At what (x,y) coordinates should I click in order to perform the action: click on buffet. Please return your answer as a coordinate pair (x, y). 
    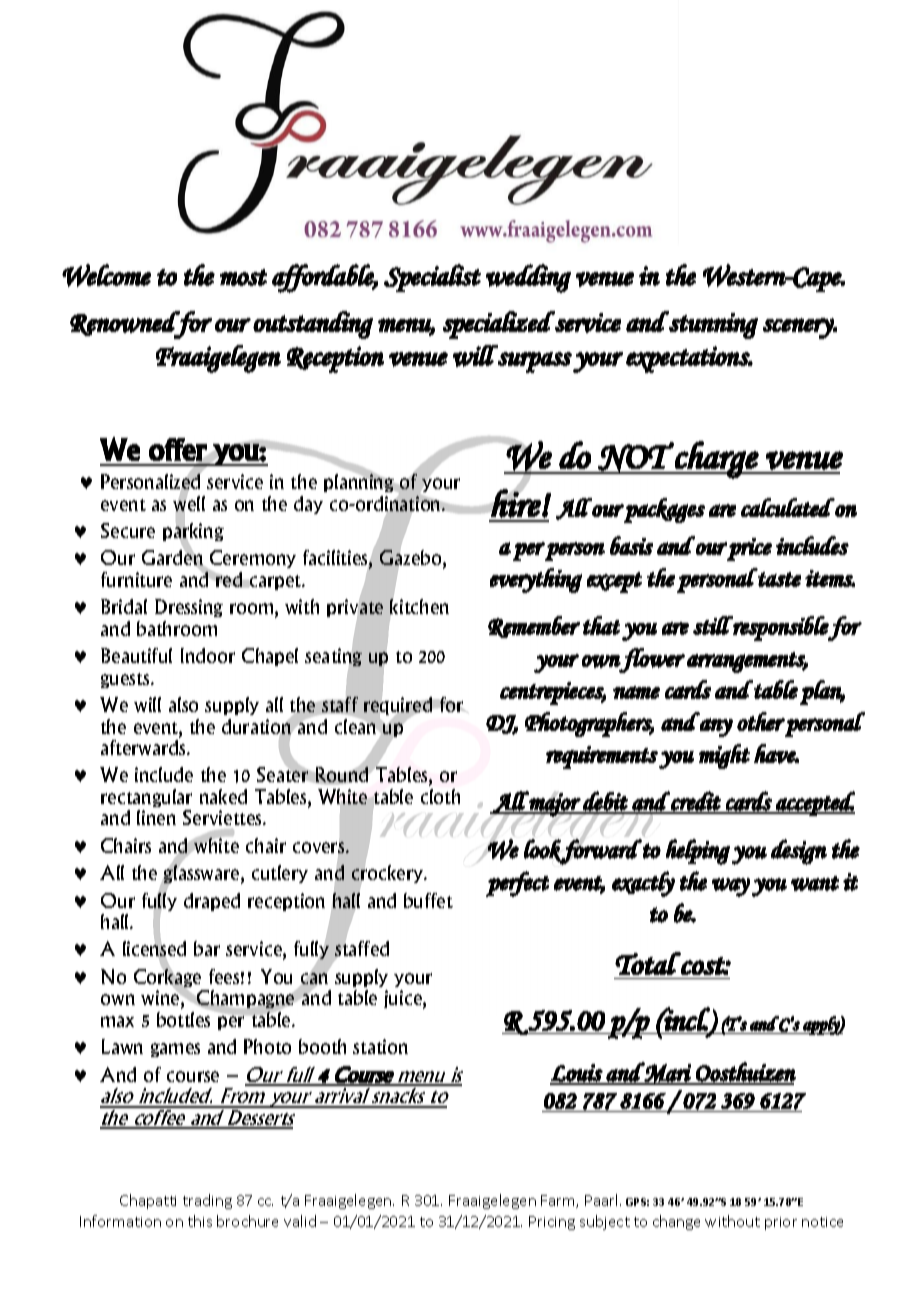
    Looking at the image, I should click on (428, 900).
